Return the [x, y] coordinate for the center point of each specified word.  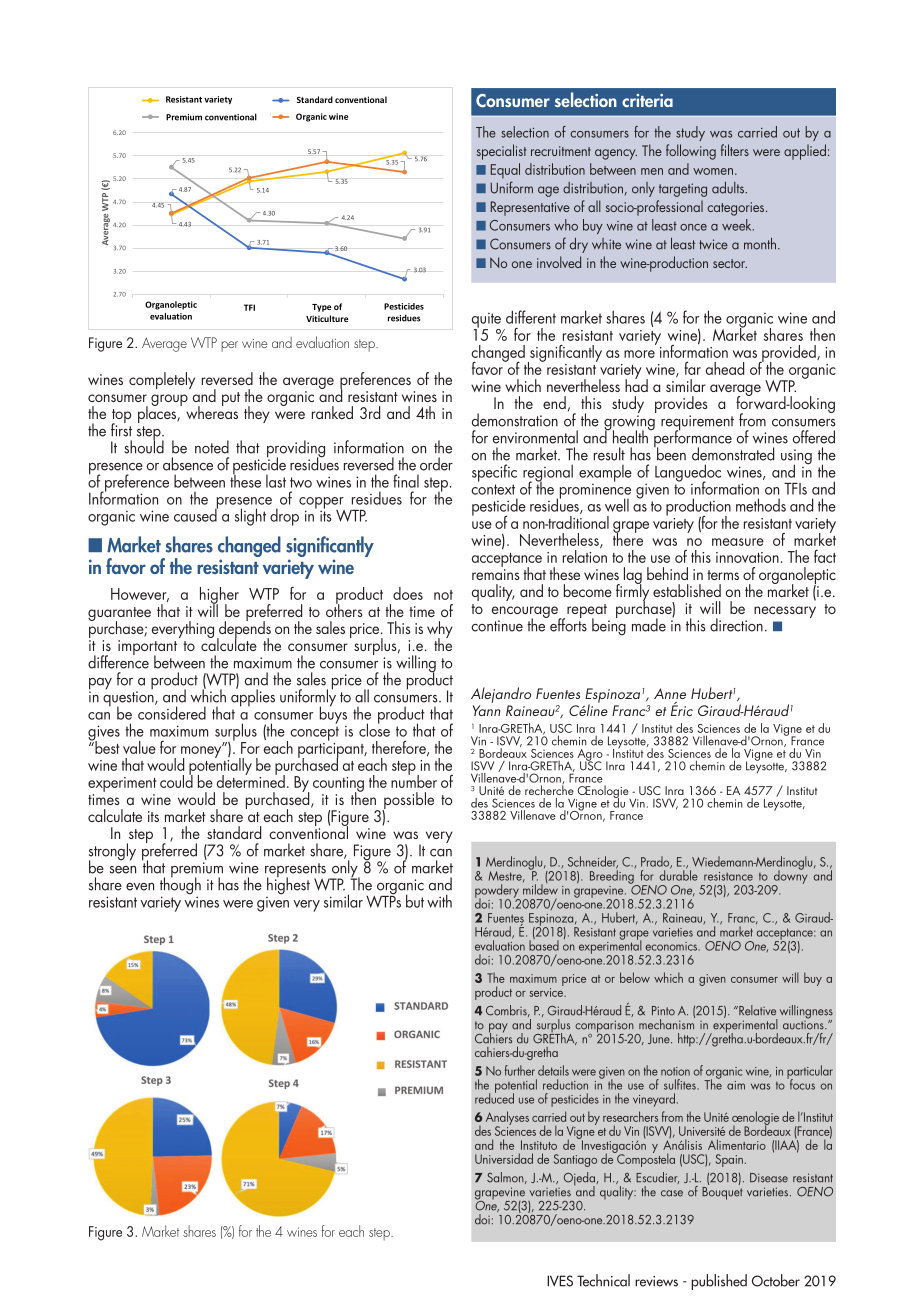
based [544, 944]
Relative [756, 1010]
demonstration [515, 420]
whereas [212, 411]
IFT [249, 307]
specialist [502, 152]
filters [735, 150]
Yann [487, 710]
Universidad [504, 1158]
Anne [670, 693]
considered [172, 712]
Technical [603, 1280]
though [180, 886]
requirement [697, 424]
